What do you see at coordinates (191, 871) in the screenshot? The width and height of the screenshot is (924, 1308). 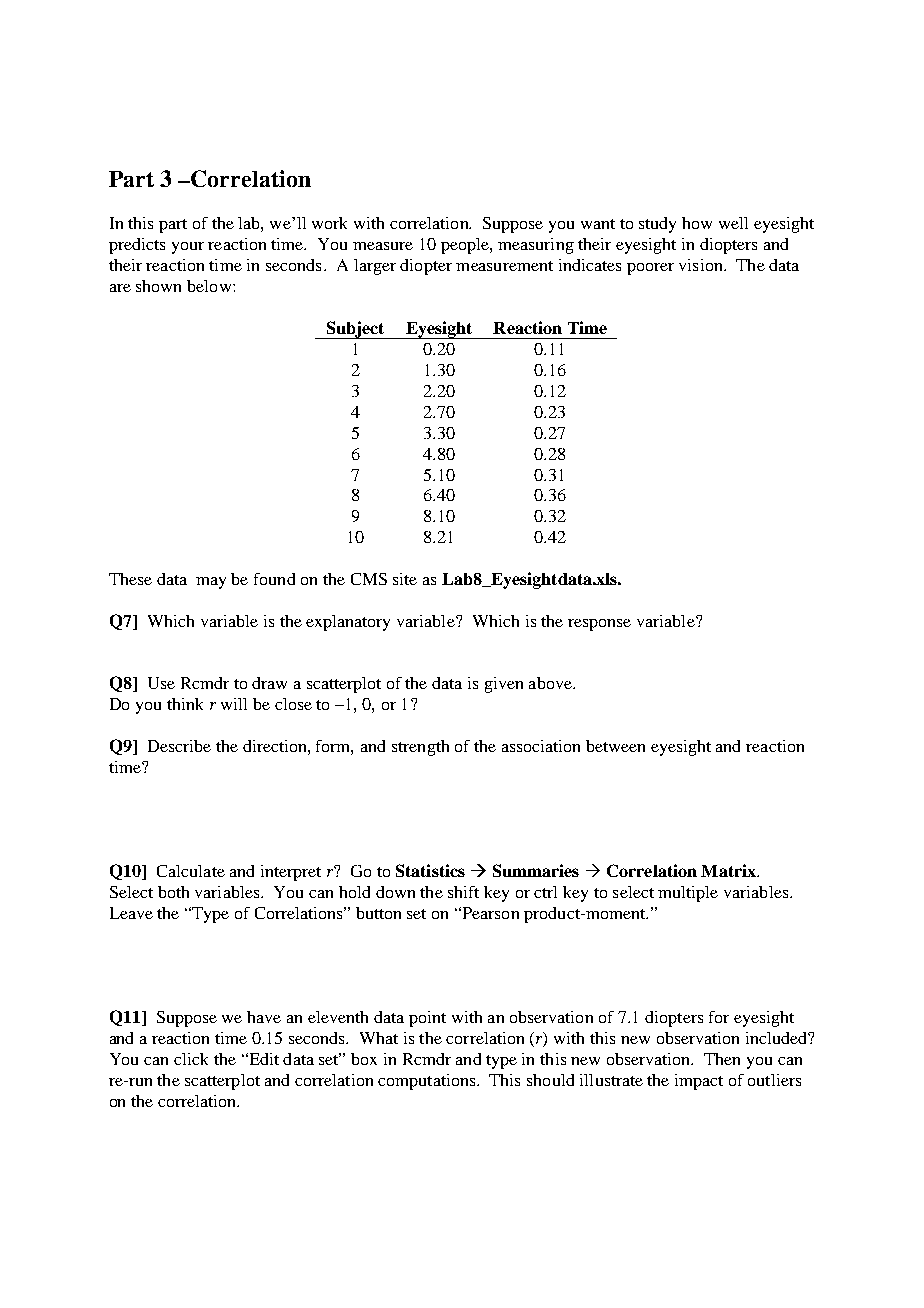 I see `Calculate` at bounding box center [191, 871].
